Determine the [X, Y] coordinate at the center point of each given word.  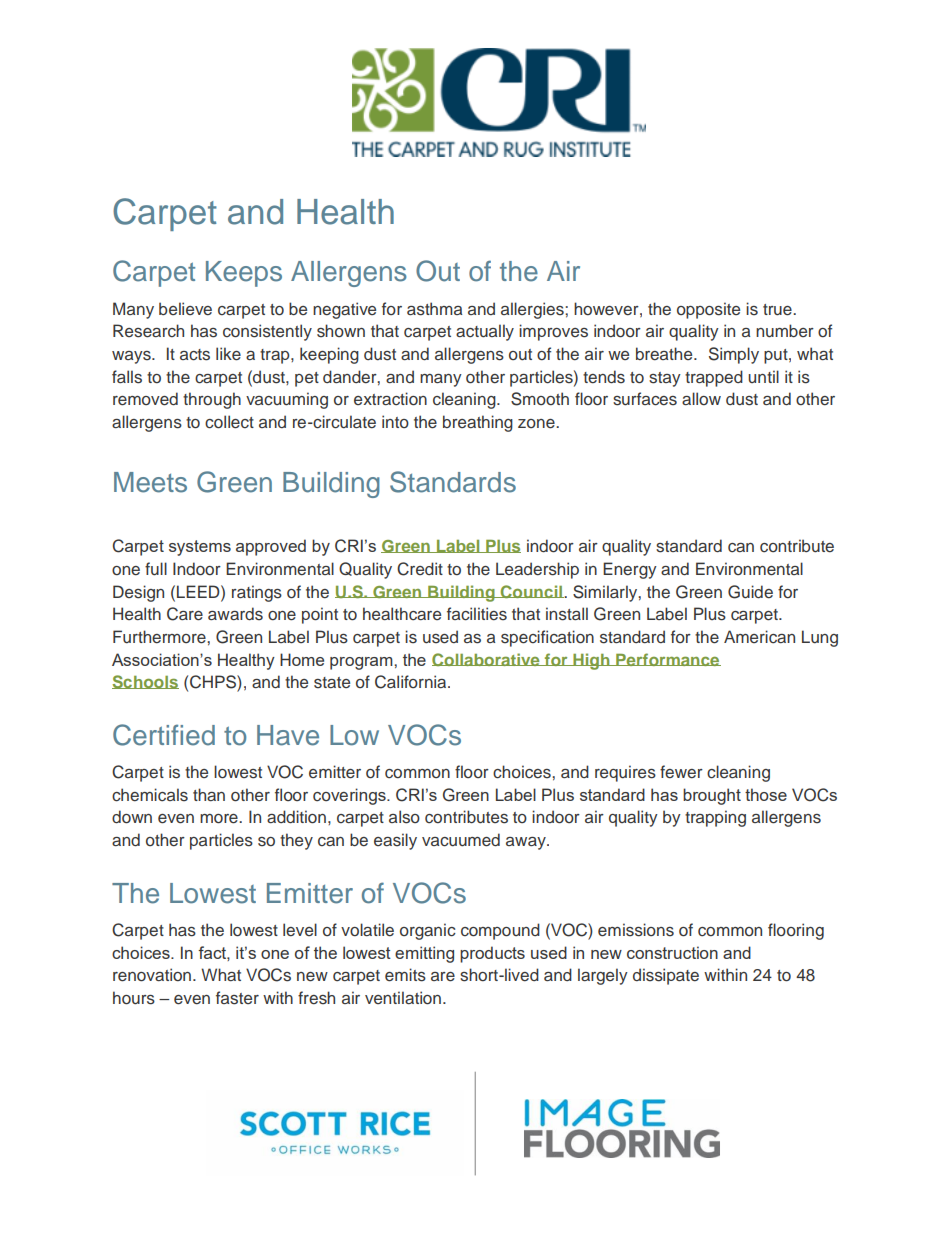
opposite [708, 310]
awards [235, 614]
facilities [477, 614]
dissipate [666, 976]
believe [185, 309]
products [492, 954]
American [759, 637]
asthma [434, 309]
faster [237, 998]
